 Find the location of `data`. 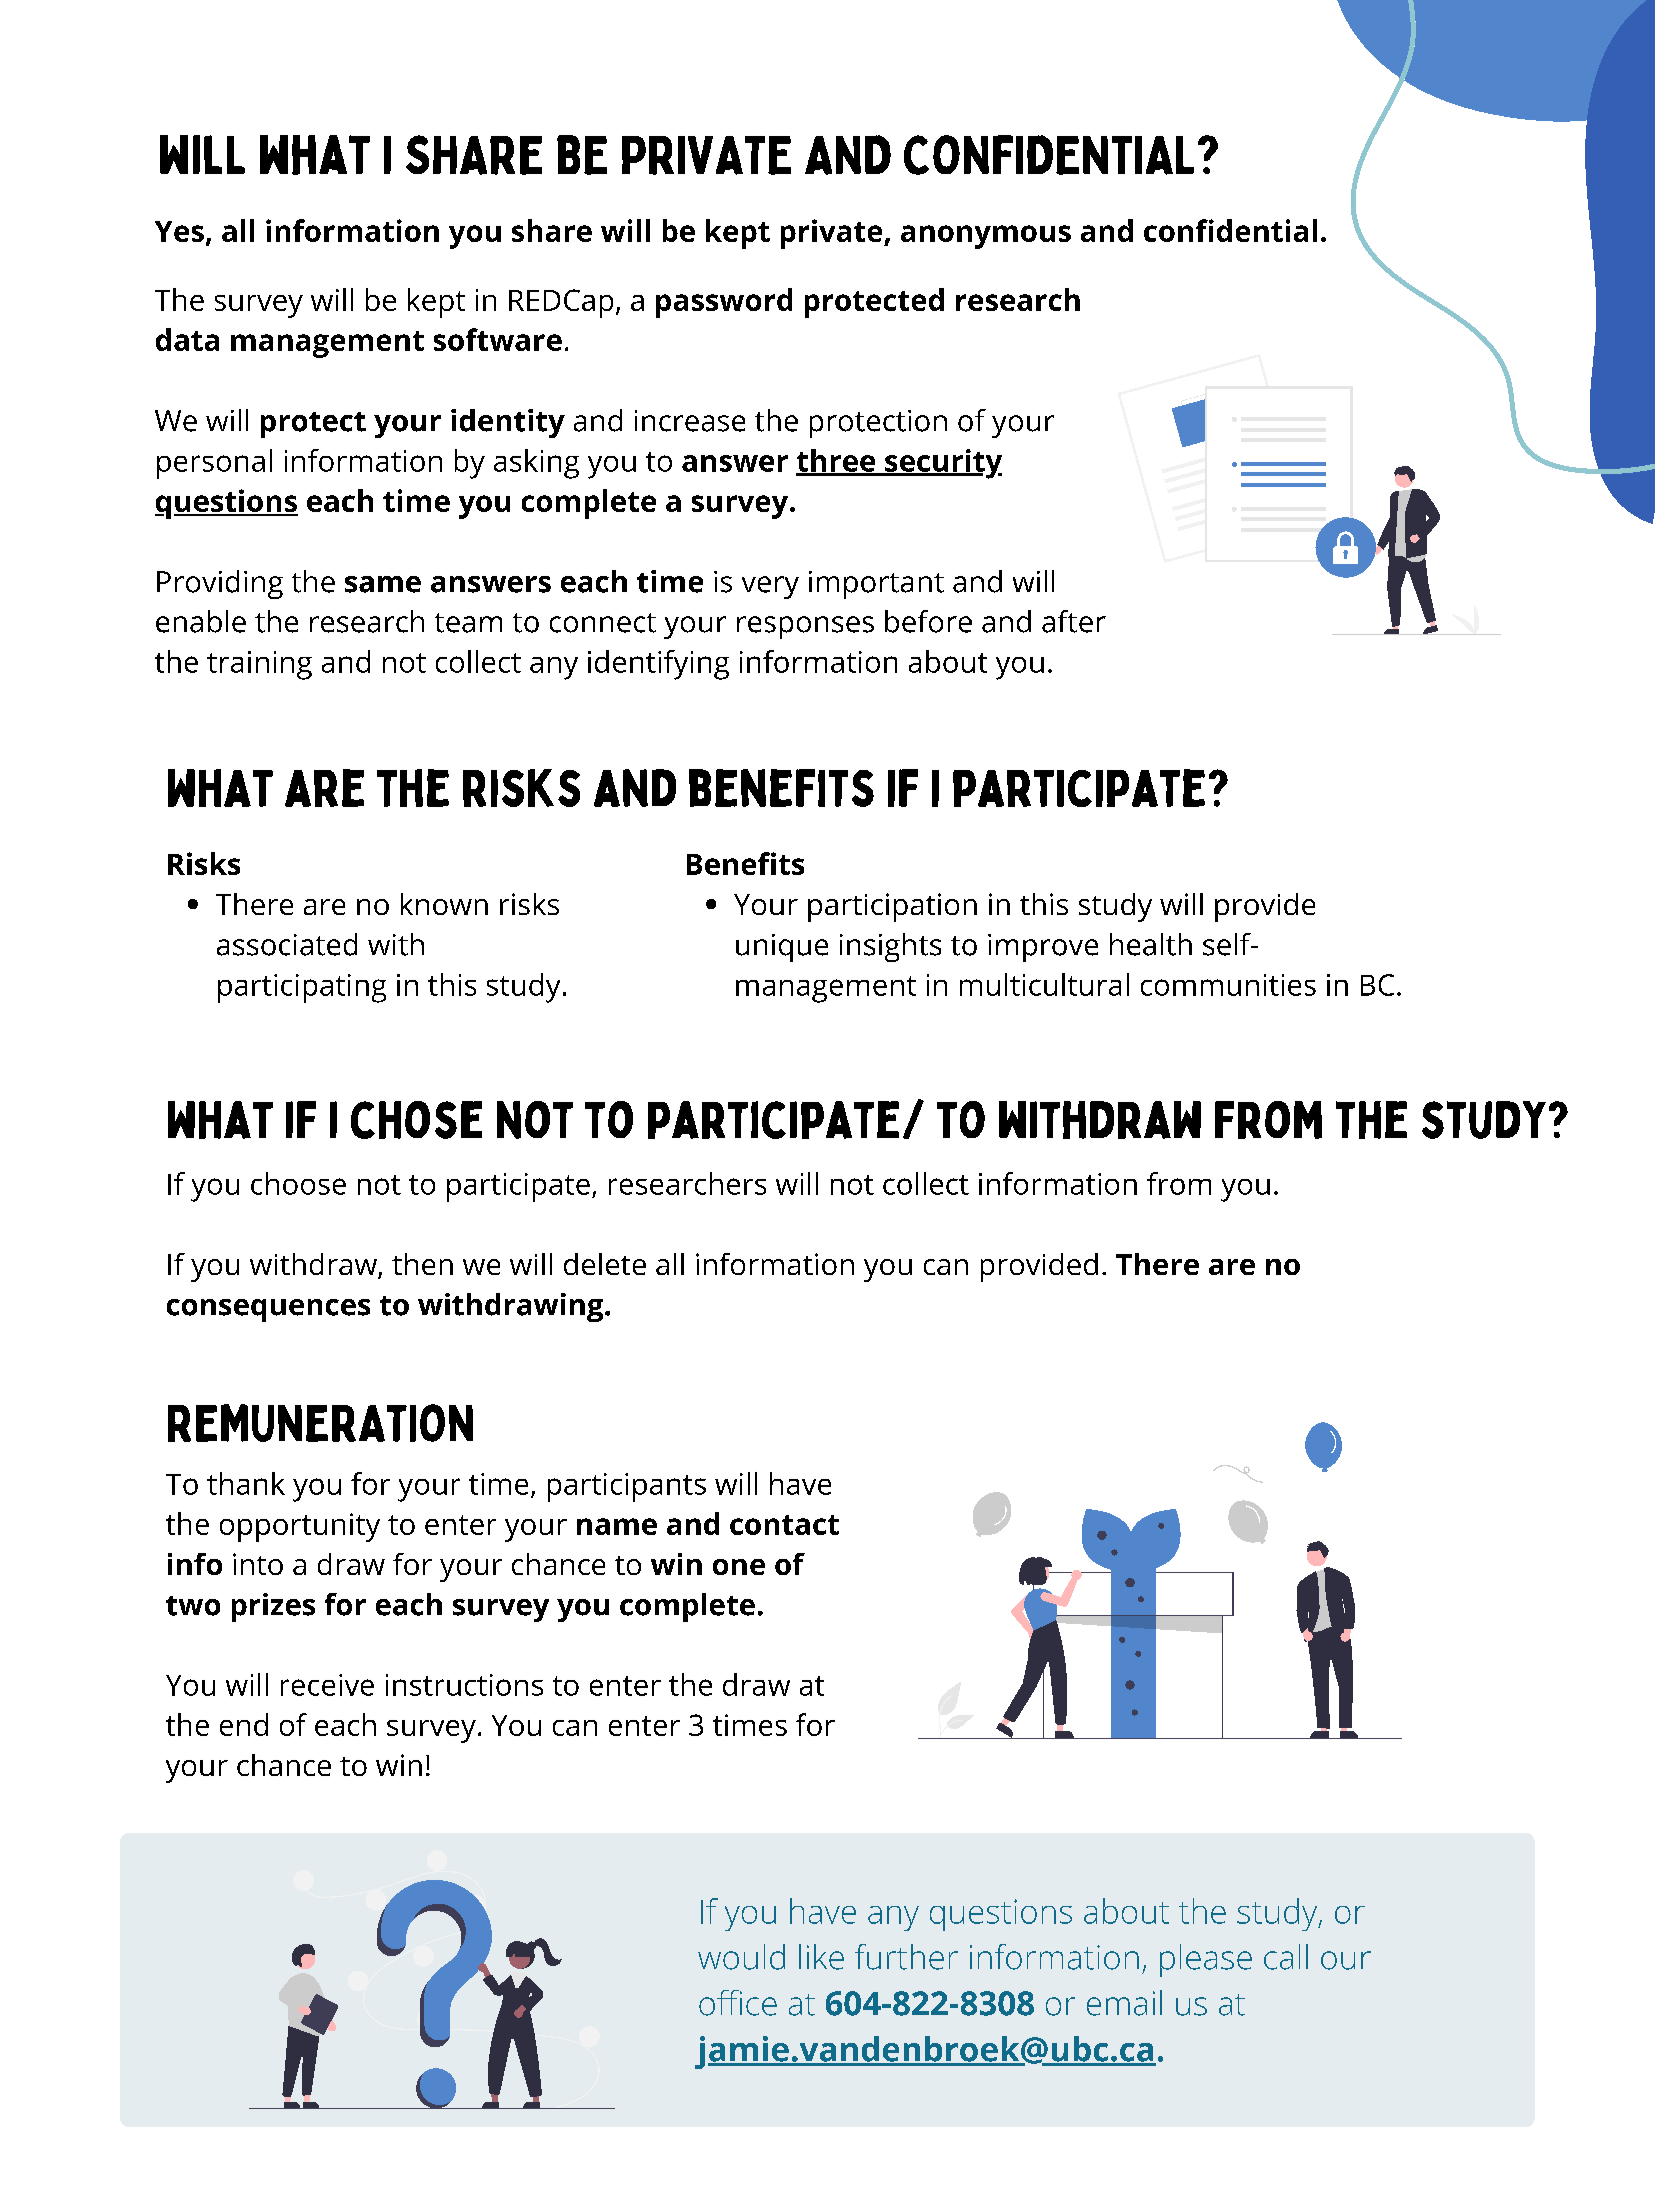

data is located at coordinates (187, 339).
